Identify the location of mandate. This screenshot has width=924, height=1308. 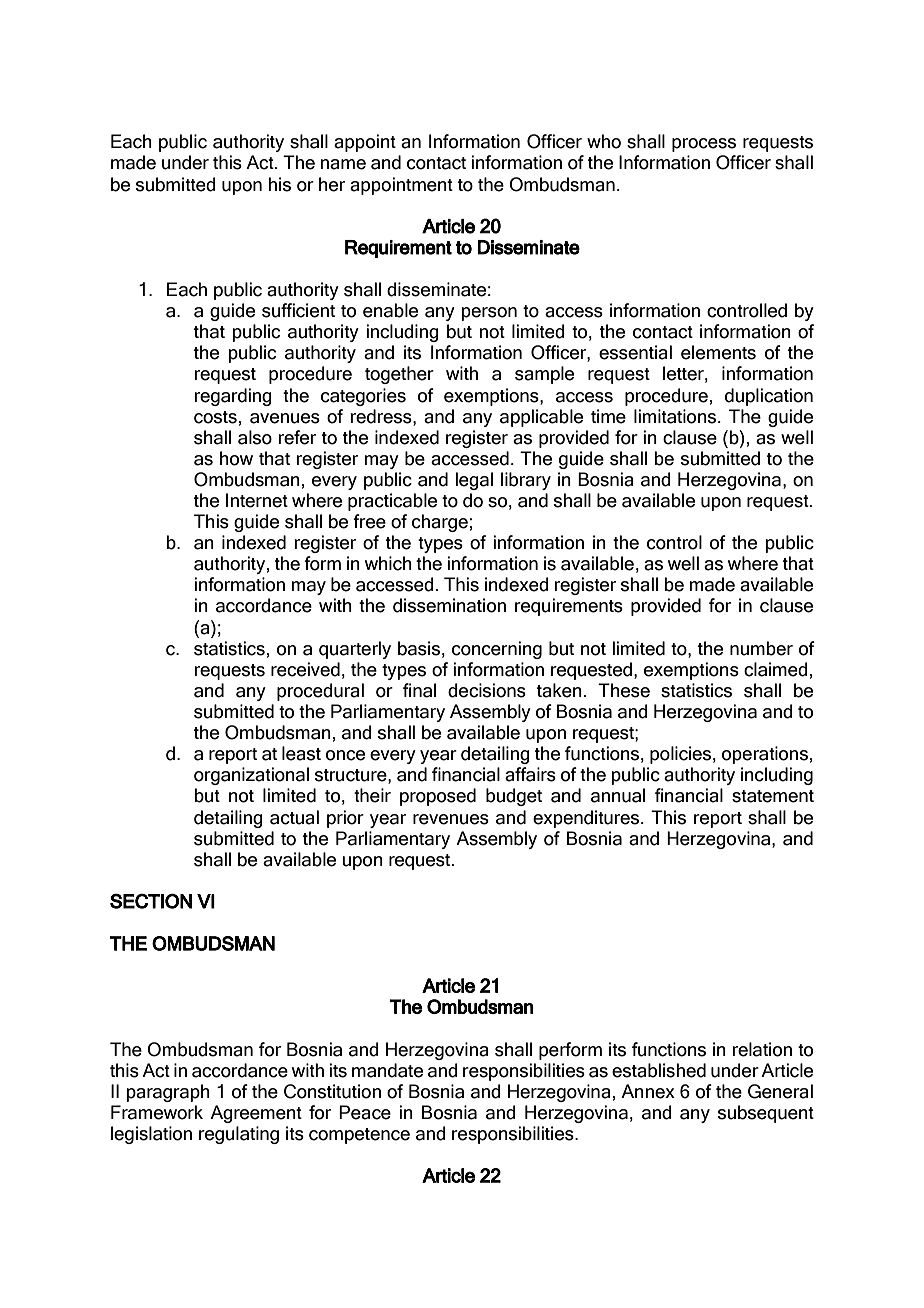
(387, 1070).
